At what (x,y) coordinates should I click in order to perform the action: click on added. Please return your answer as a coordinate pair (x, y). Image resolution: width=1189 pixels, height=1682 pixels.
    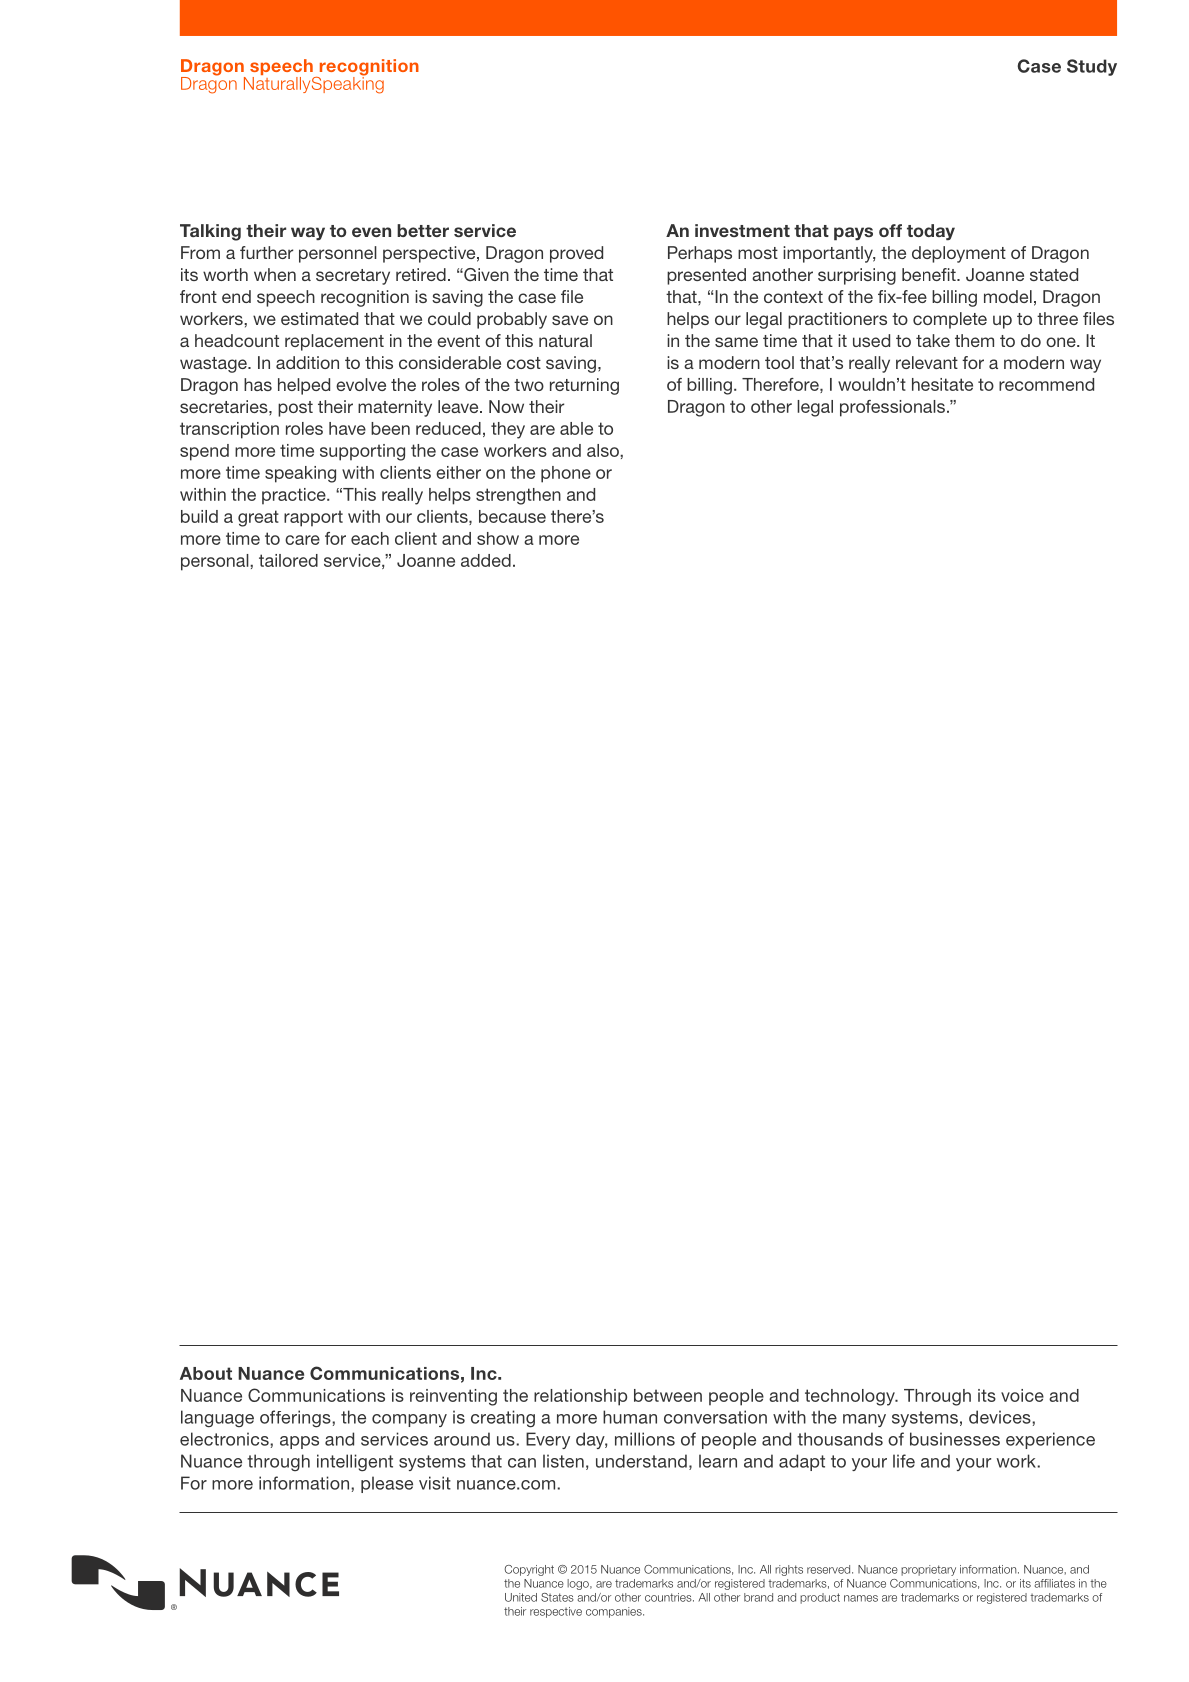
    Looking at the image, I should click on (486, 560).
